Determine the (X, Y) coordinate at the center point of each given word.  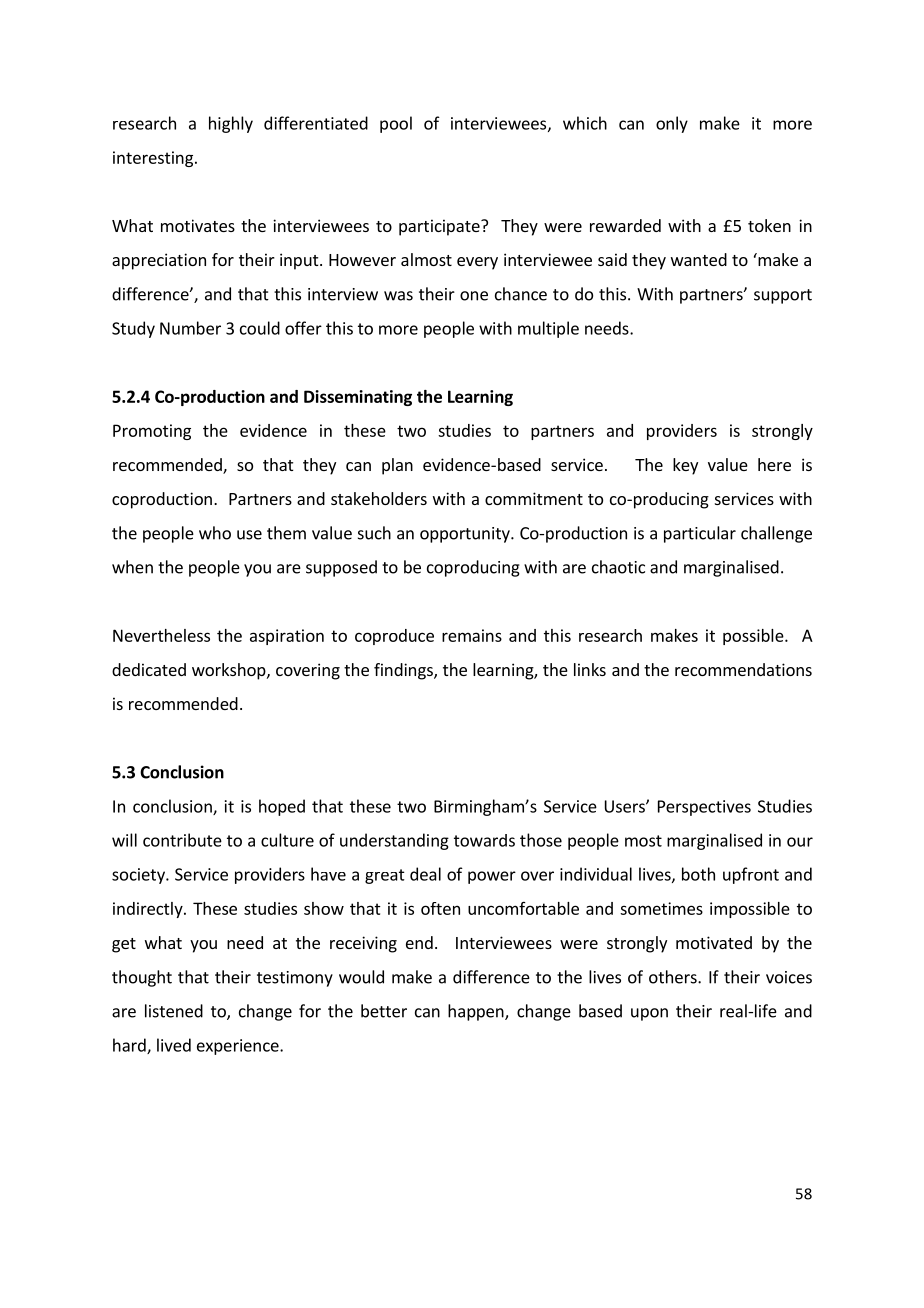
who (215, 533)
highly (231, 124)
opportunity (466, 535)
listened (174, 1011)
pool (396, 124)
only (672, 124)
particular (700, 534)
